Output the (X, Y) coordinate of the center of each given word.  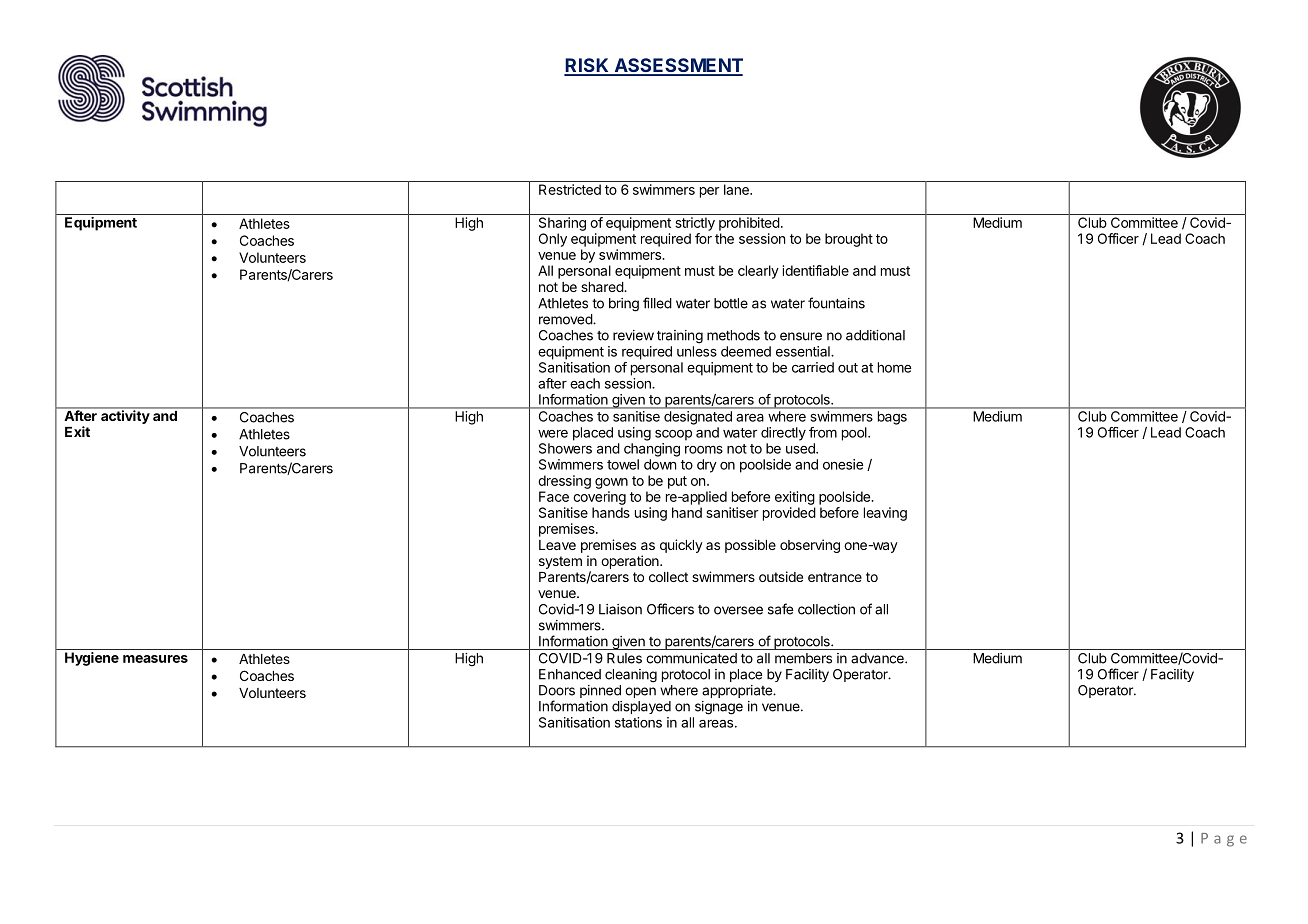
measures (155, 659)
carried (813, 367)
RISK (587, 66)
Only (553, 240)
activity (125, 416)
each (585, 383)
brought (849, 240)
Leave (557, 545)
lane (737, 189)
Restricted (570, 189)
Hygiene (92, 659)
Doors (557, 690)
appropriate (738, 691)
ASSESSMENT (677, 66)
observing (810, 546)
